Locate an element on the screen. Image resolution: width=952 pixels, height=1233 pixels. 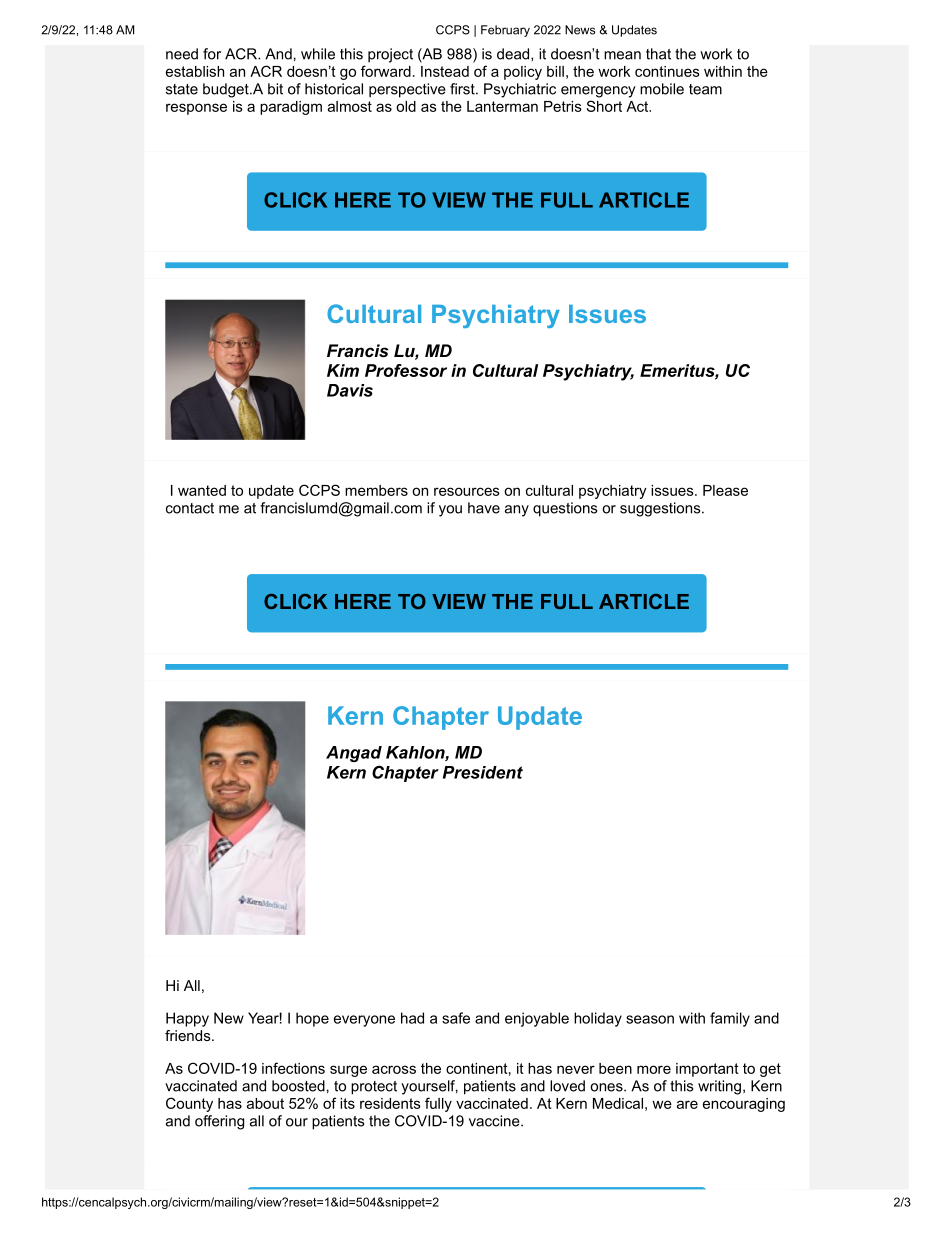
Short is located at coordinates (604, 106).
